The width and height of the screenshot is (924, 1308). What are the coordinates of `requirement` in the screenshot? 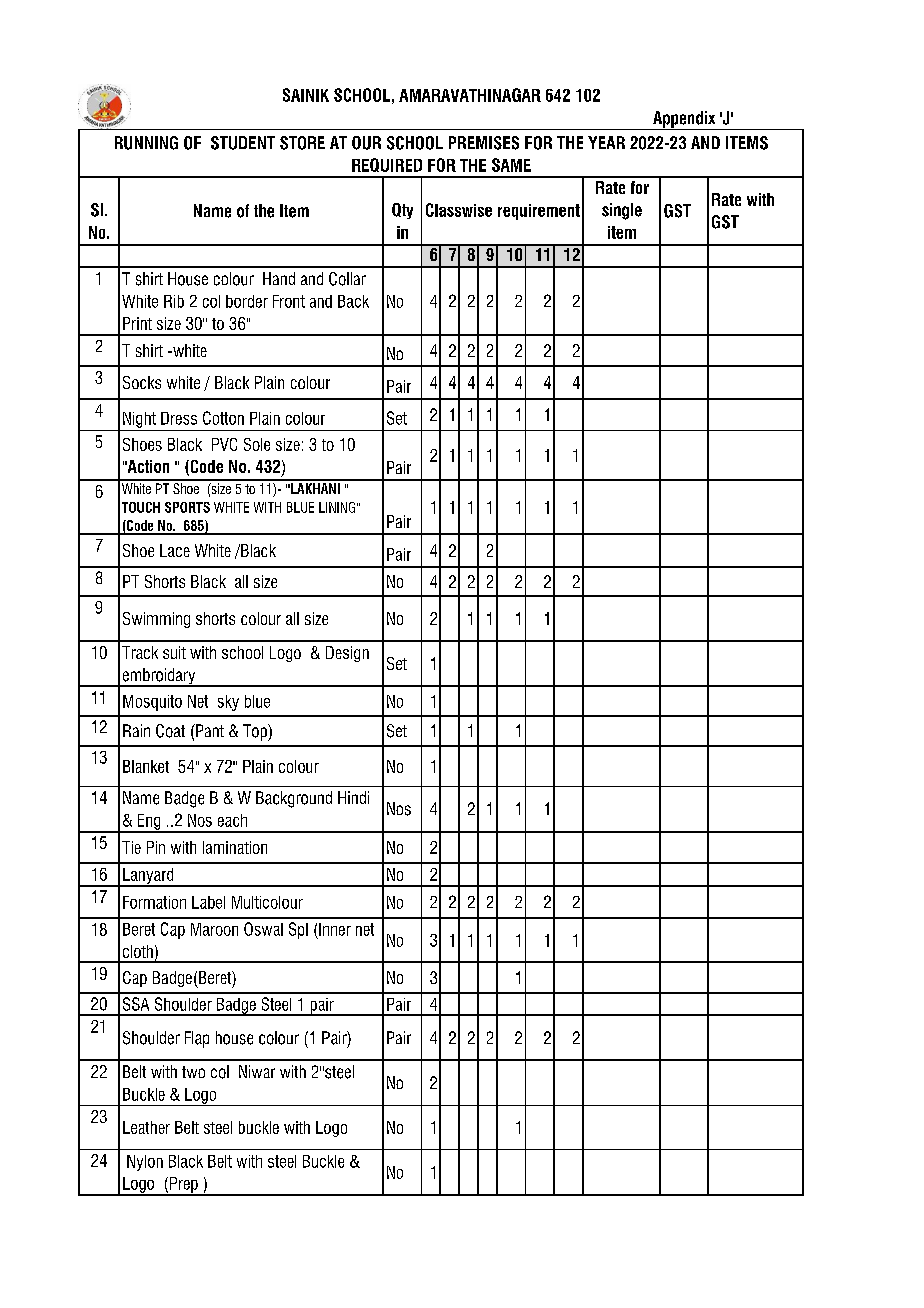 It's located at (539, 212).
